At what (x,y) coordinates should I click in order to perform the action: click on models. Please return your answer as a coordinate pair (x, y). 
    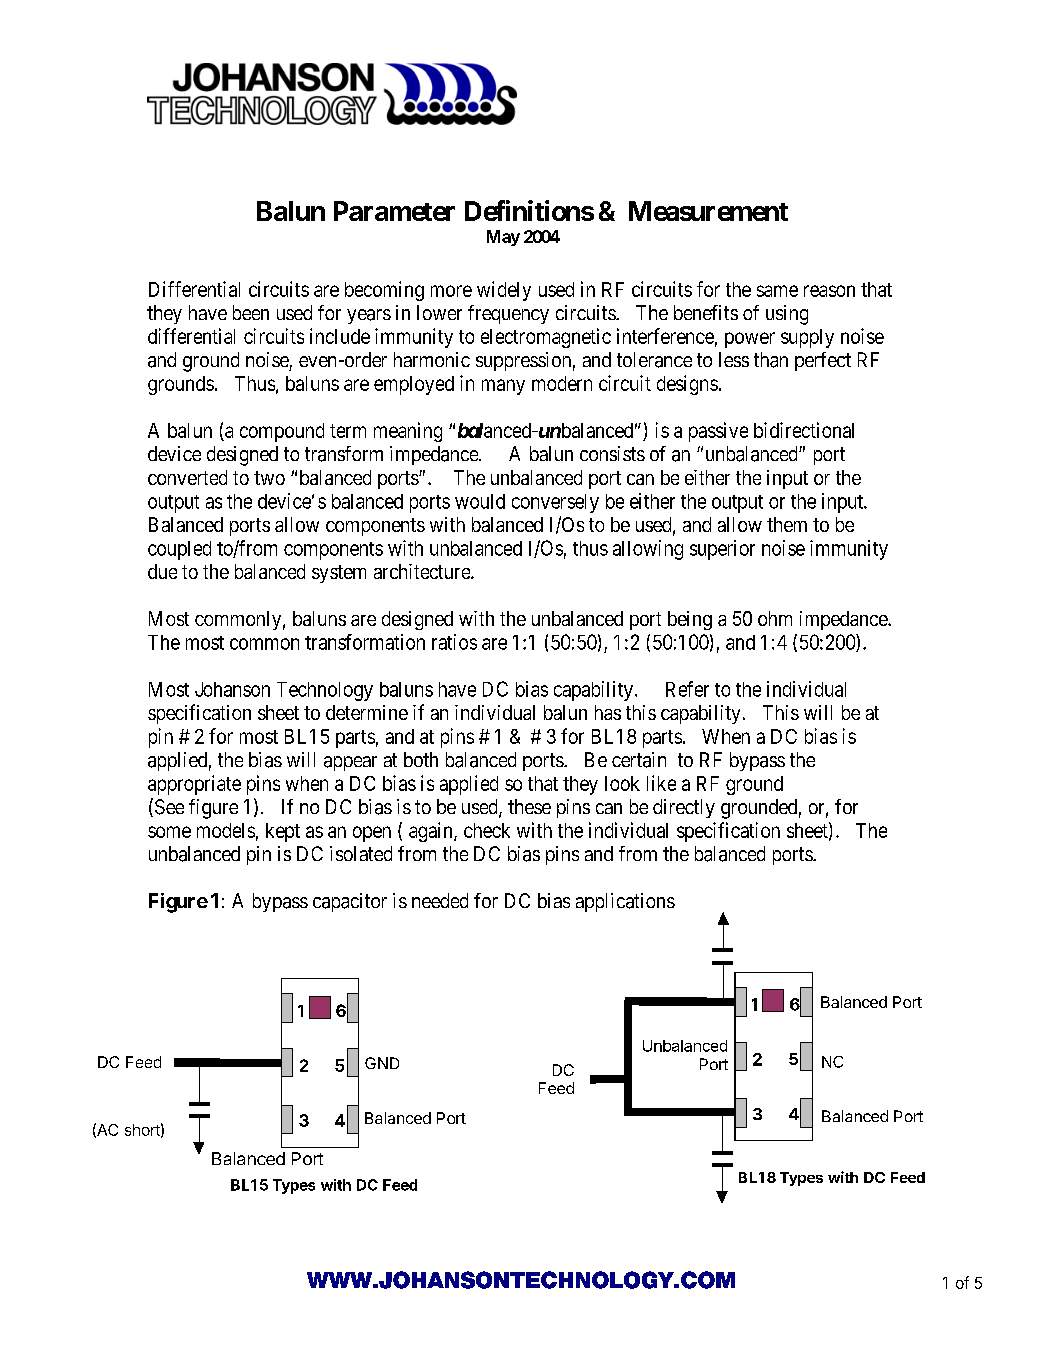
    Looking at the image, I should click on (226, 830).
